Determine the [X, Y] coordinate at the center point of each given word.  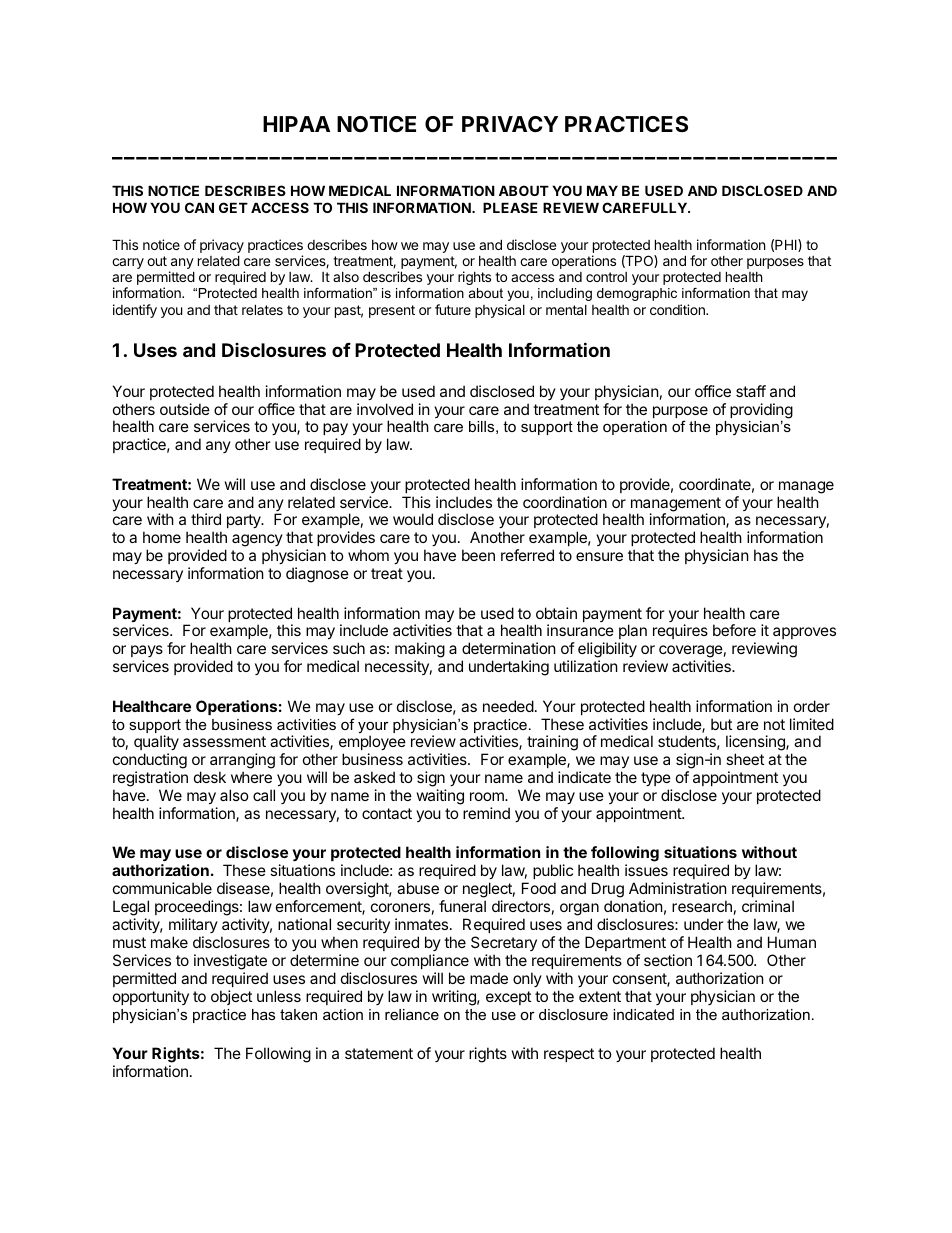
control [606, 277]
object [231, 997]
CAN [199, 207]
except [508, 998]
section [668, 960]
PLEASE [510, 207]
